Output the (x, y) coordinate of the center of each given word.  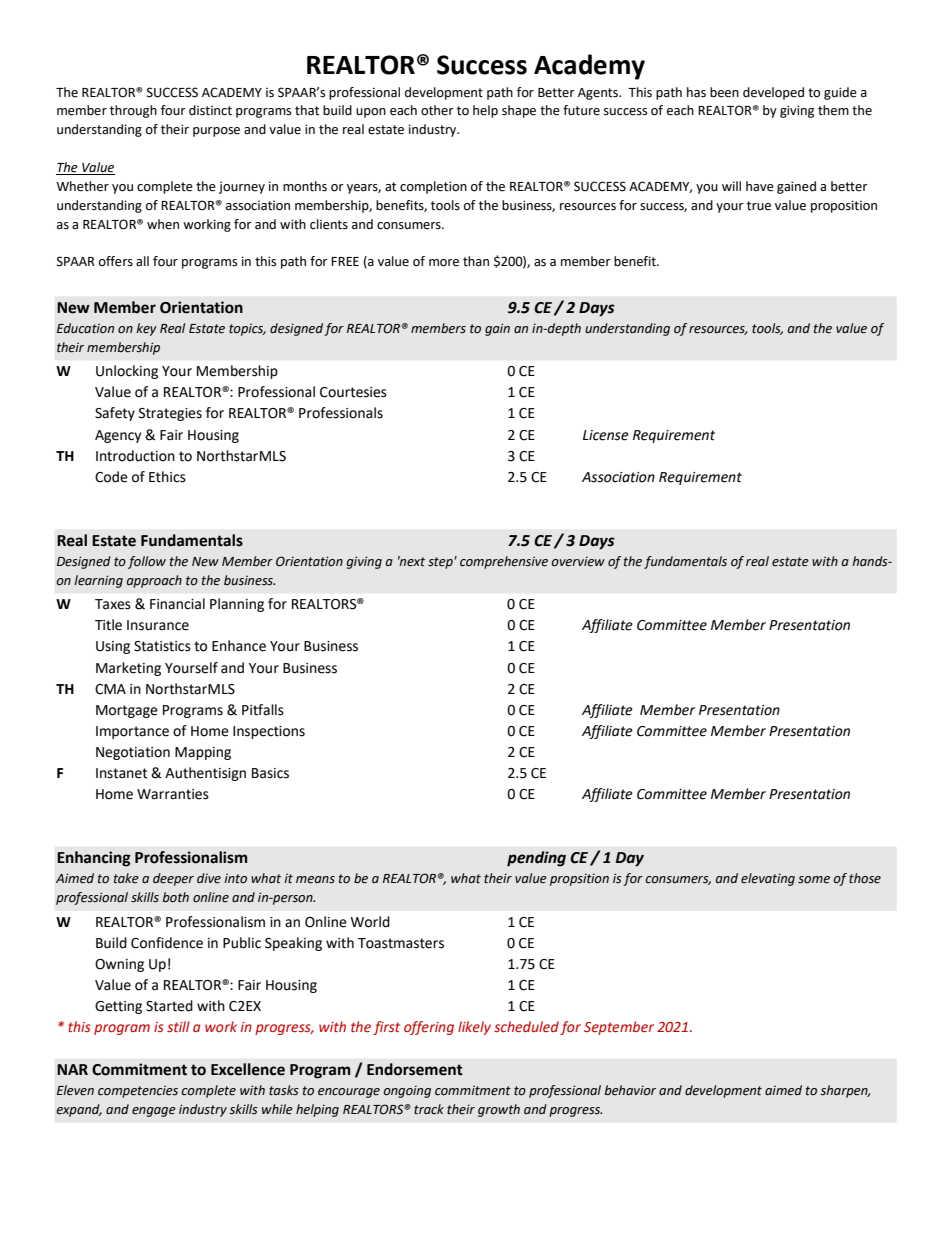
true (759, 206)
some (814, 880)
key (146, 329)
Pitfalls (263, 710)
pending (536, 859)
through (133, 111)
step (441, 563)
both (175, 897)
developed (773, 93)
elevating (768, 879)
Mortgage (127, 711)
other (437, 110)
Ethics (167, 477)
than (476, 261)
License (606, 435)
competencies (138, 1091)
